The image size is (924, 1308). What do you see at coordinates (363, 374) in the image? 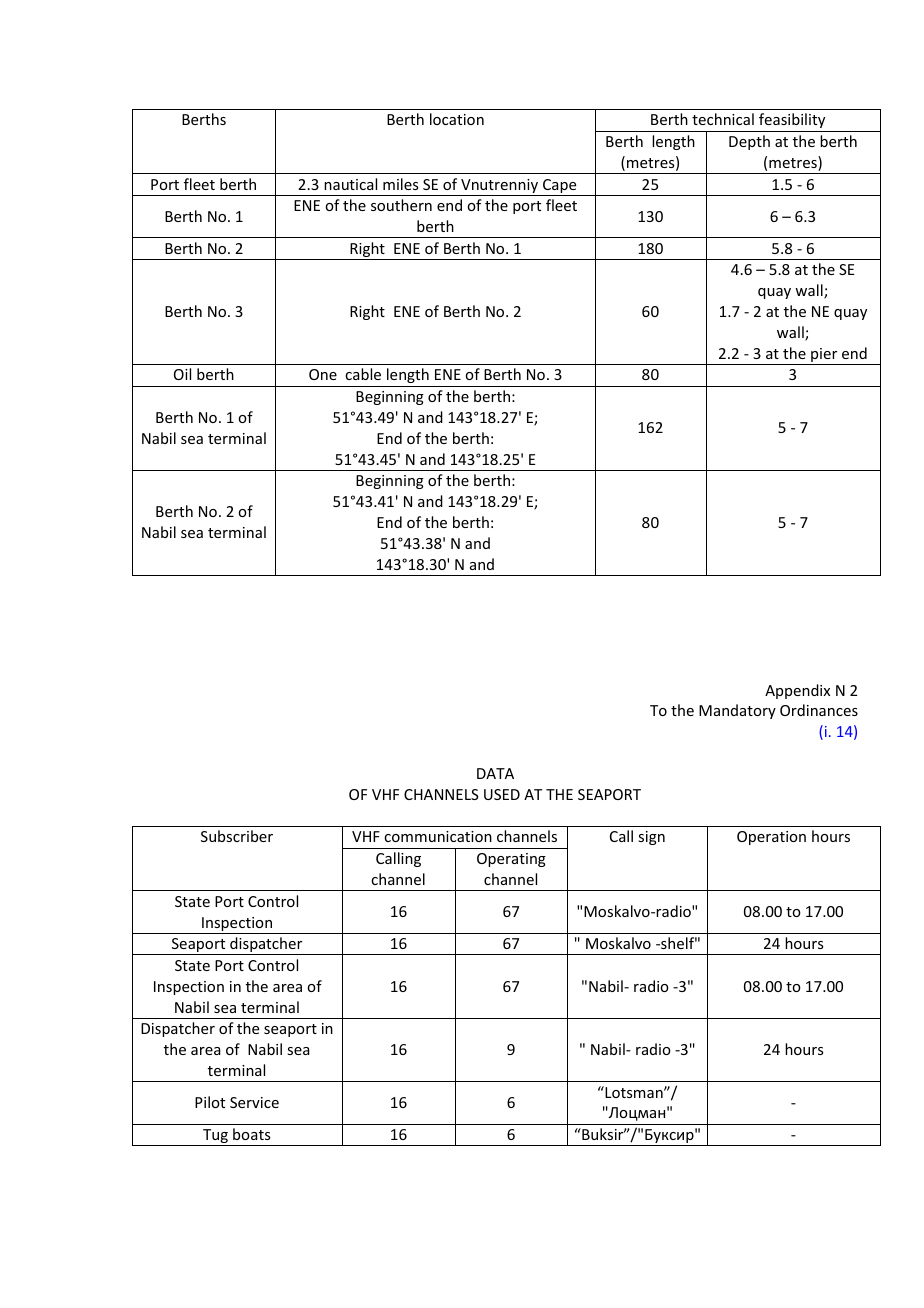
I see `cable` at bounding box center [363, 374].
